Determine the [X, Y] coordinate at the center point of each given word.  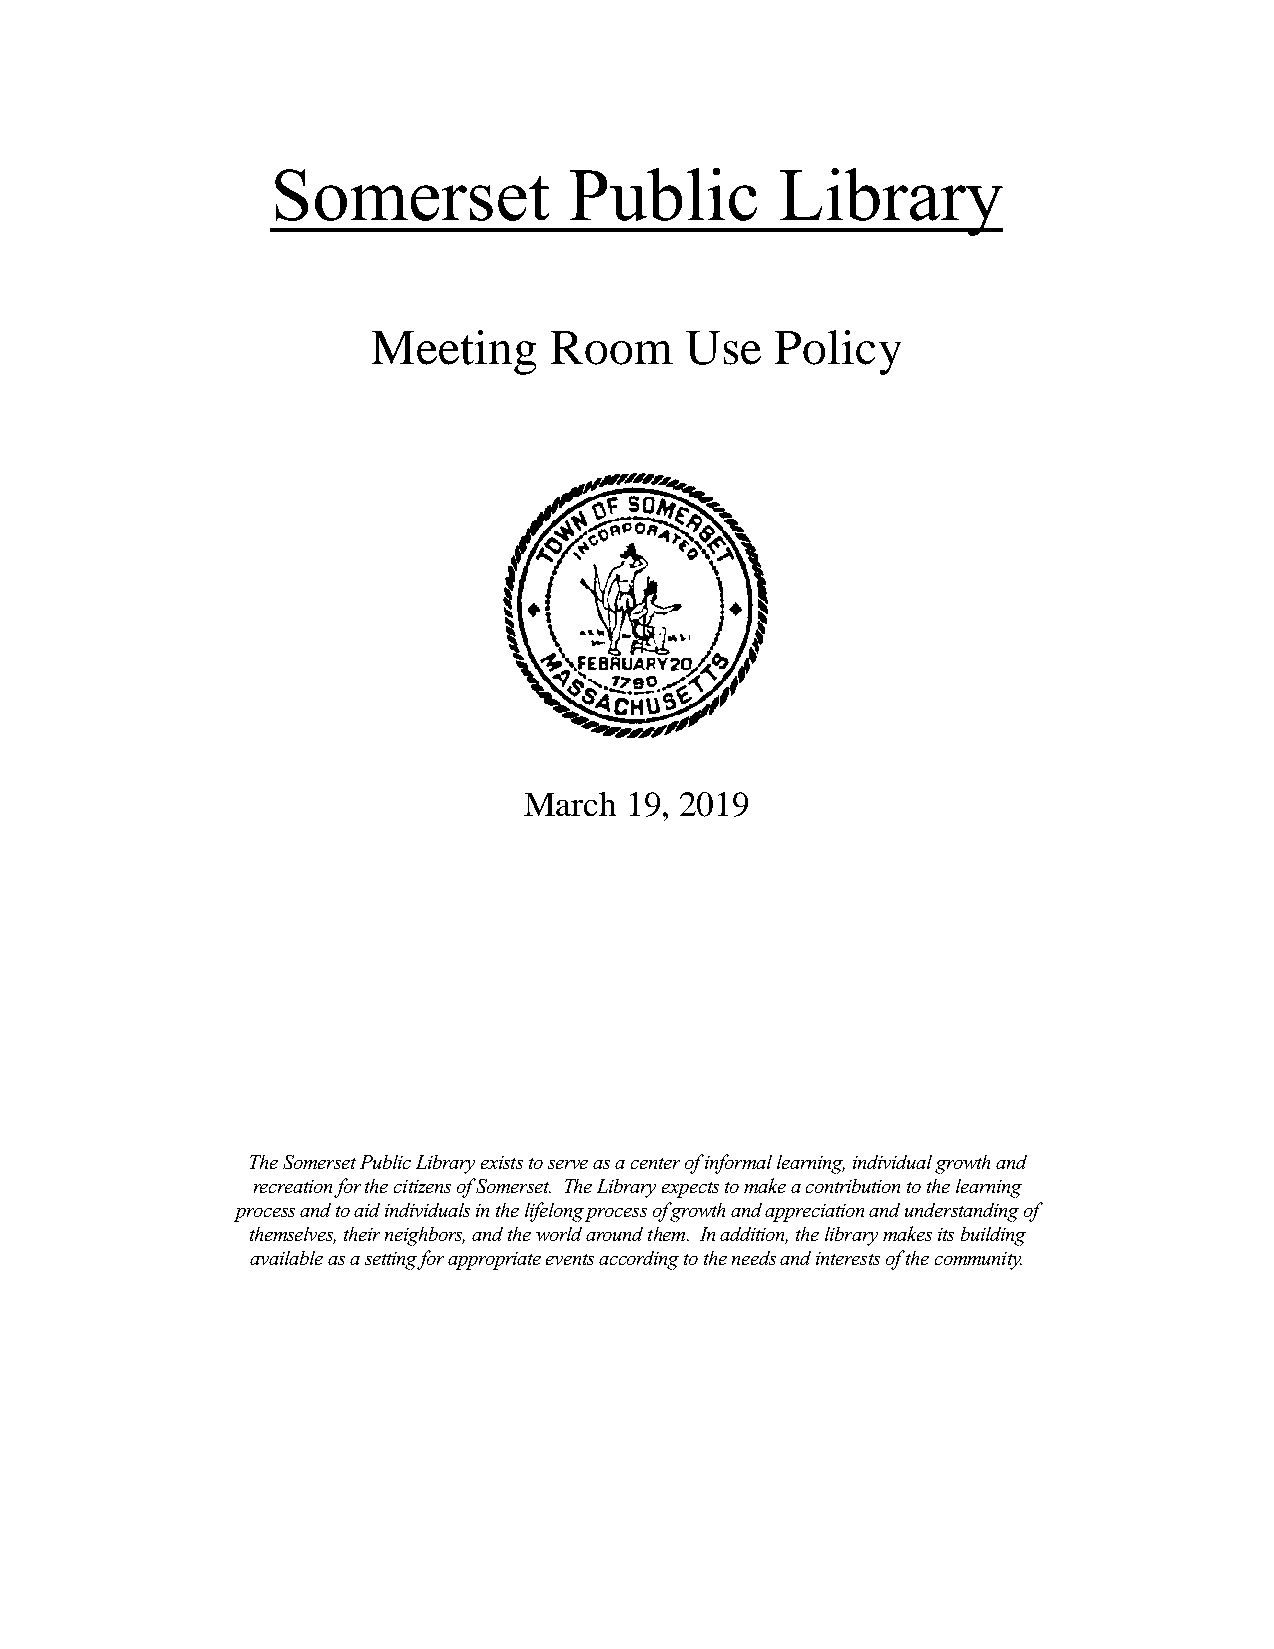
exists [502, 1162]
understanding [962, 1212]
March [570, 804]
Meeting [454, 352]
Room [612, 348]
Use [723, 348]
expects [690, 1190]
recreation [293, 1186]
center [655, 1163]
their [362, 1234]
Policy [838, 352]
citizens [422, 1186]
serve [568, 1164]
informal [738, 1164]
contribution [853, 1186]
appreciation [814, 1213]
